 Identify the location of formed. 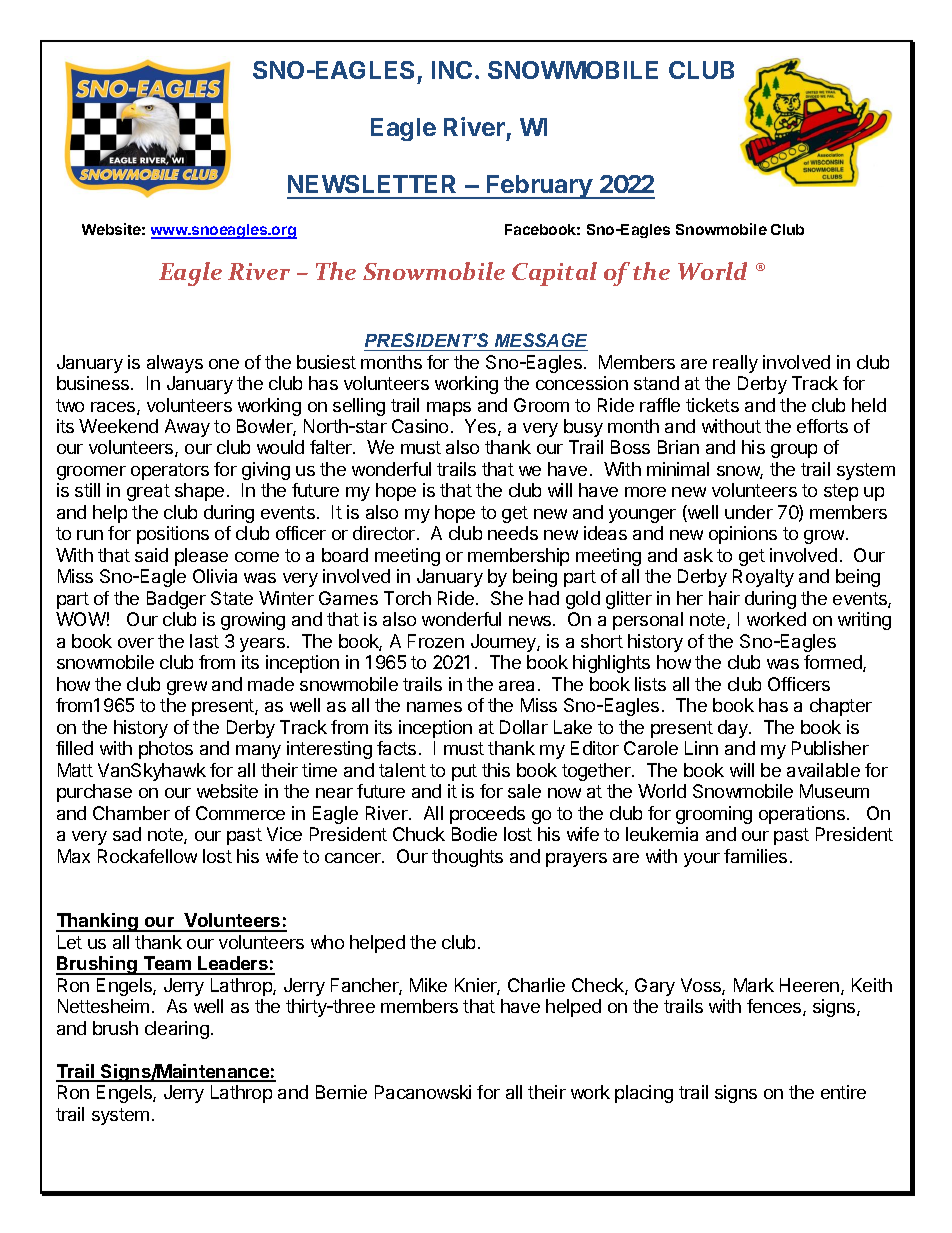
(834, 663).
